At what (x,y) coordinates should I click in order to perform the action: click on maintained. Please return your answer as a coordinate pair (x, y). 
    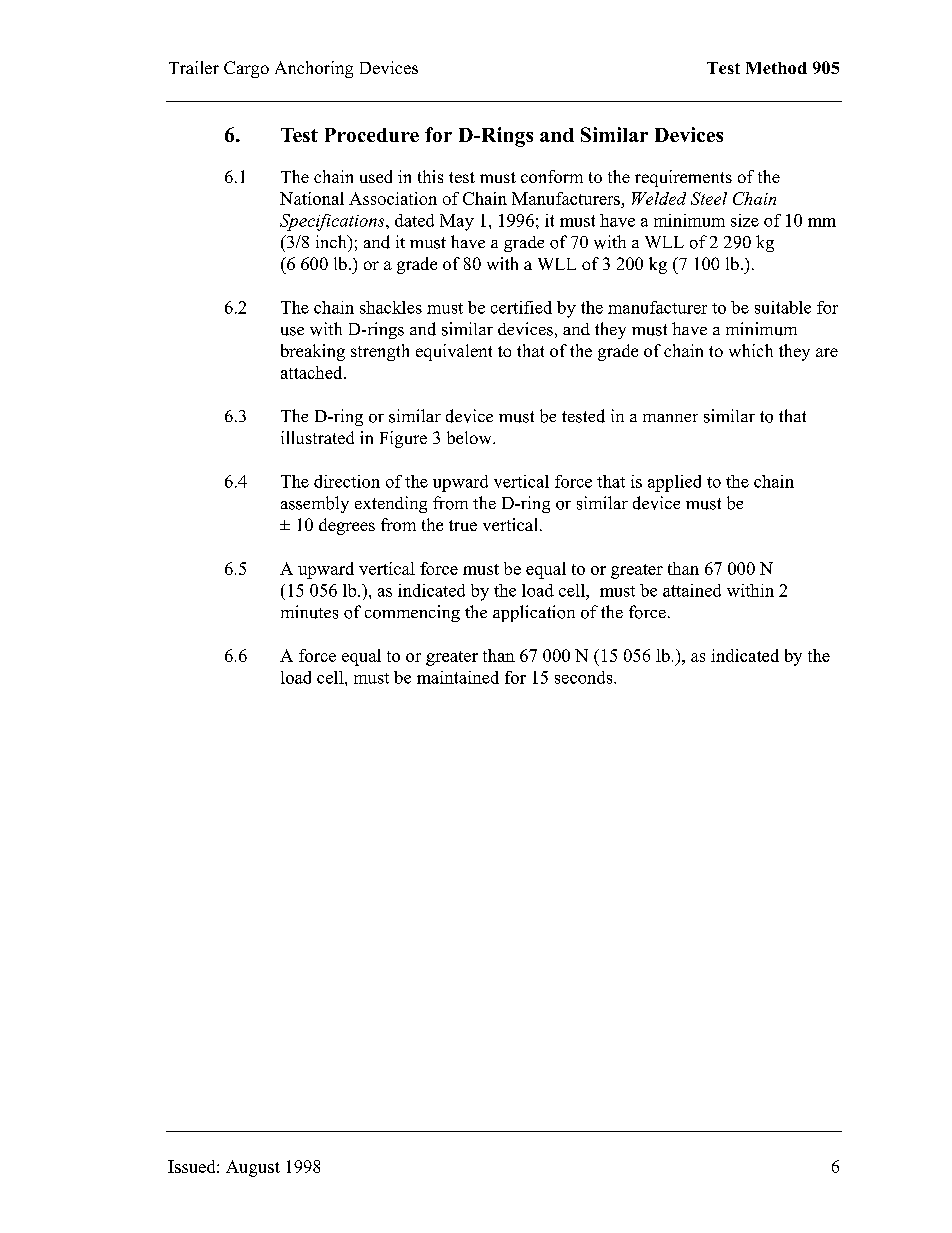
    Looking at the image, I should click on (458, 677).
